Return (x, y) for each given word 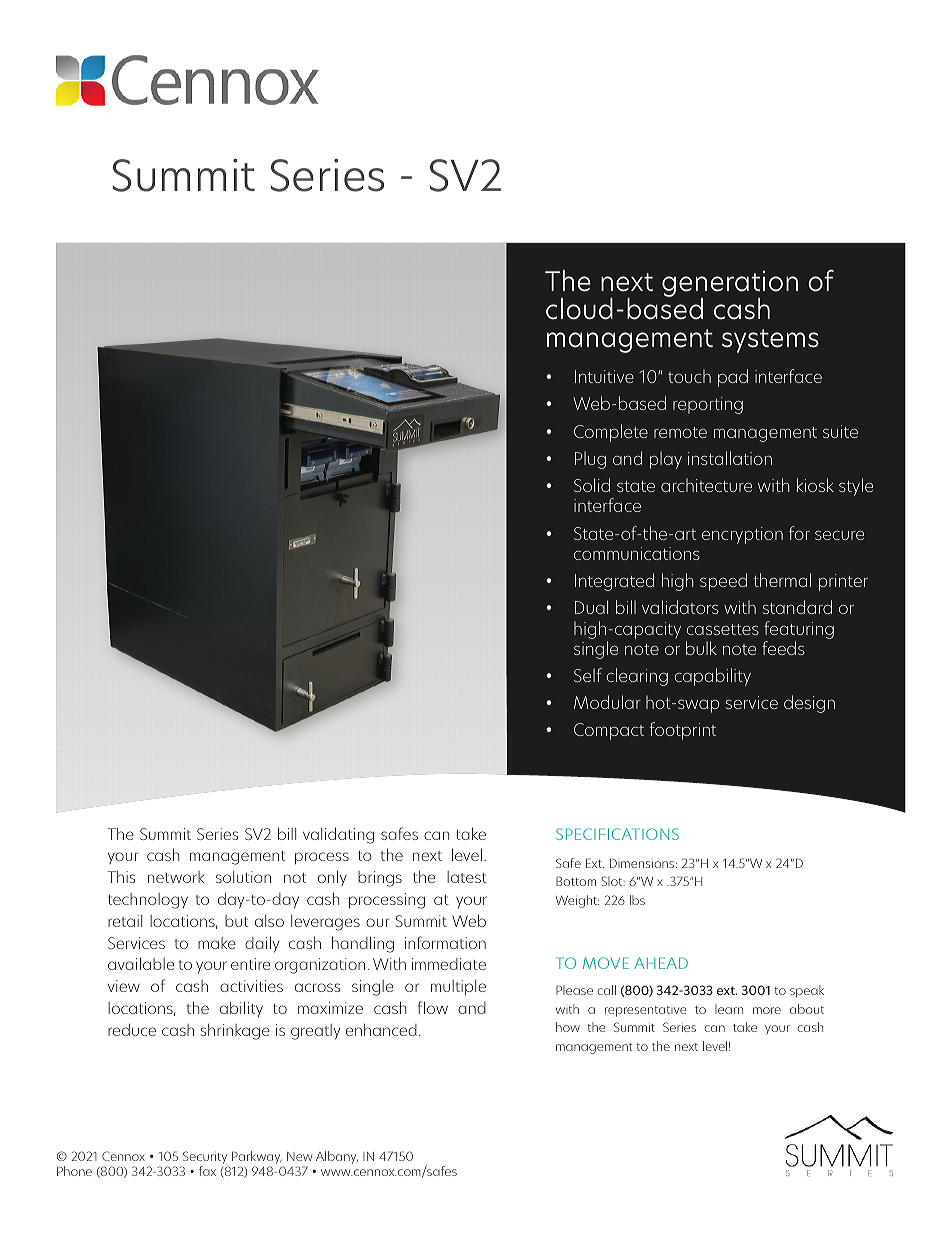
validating (338, 835)
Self (588, 675)
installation (730, 458)
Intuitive (604, 376)
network (176, 877)
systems (770, 341)
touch (689, 376)
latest (467, 877)
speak (807, 991)
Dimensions (643, 863)
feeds (783, 648)
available (141, 963)
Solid (592, 485)
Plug (590, 460)
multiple (458, 987)
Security (205, 1157)
